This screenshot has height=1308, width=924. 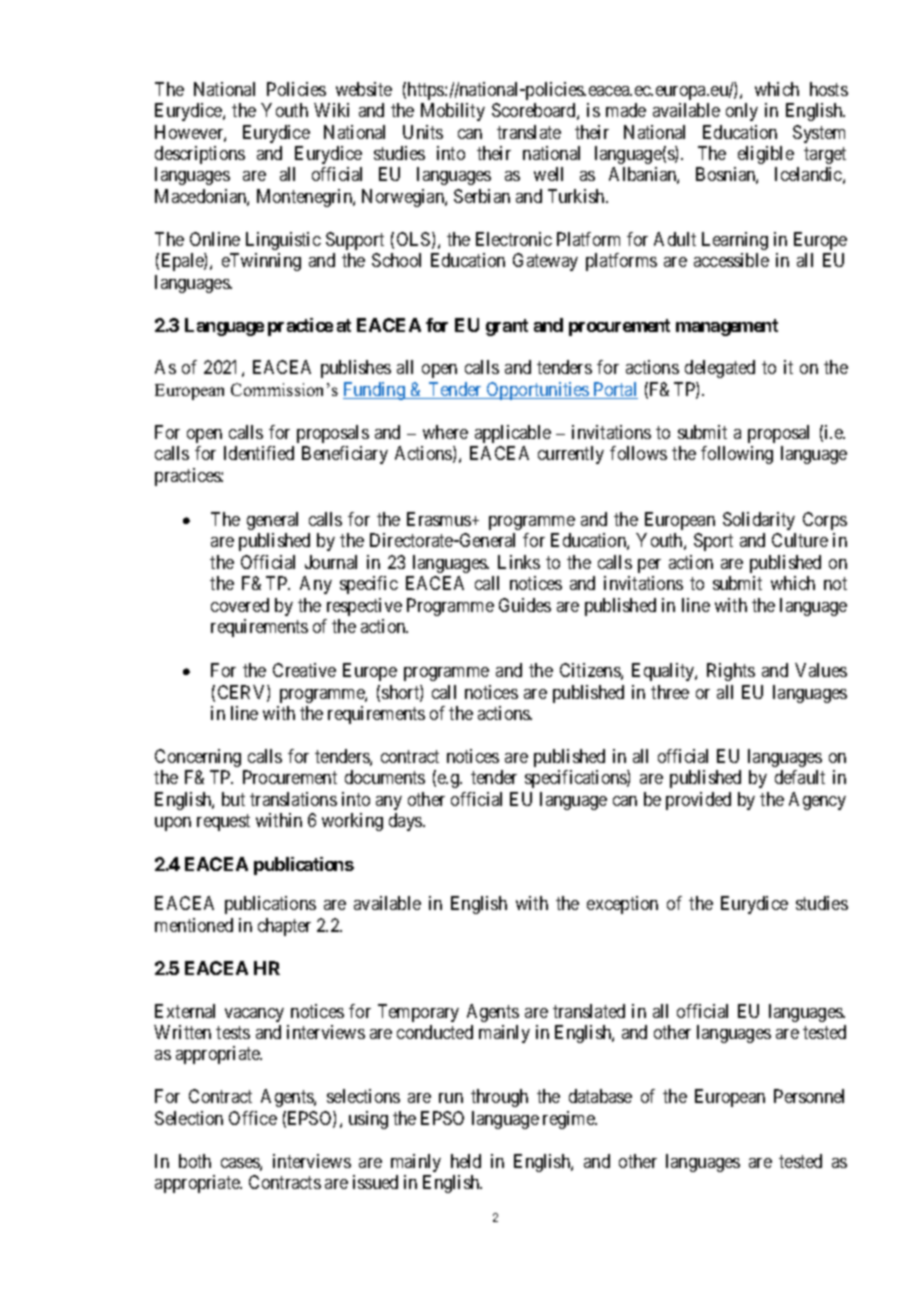 I want to click on descriptions, so click(x=200, y=155).
